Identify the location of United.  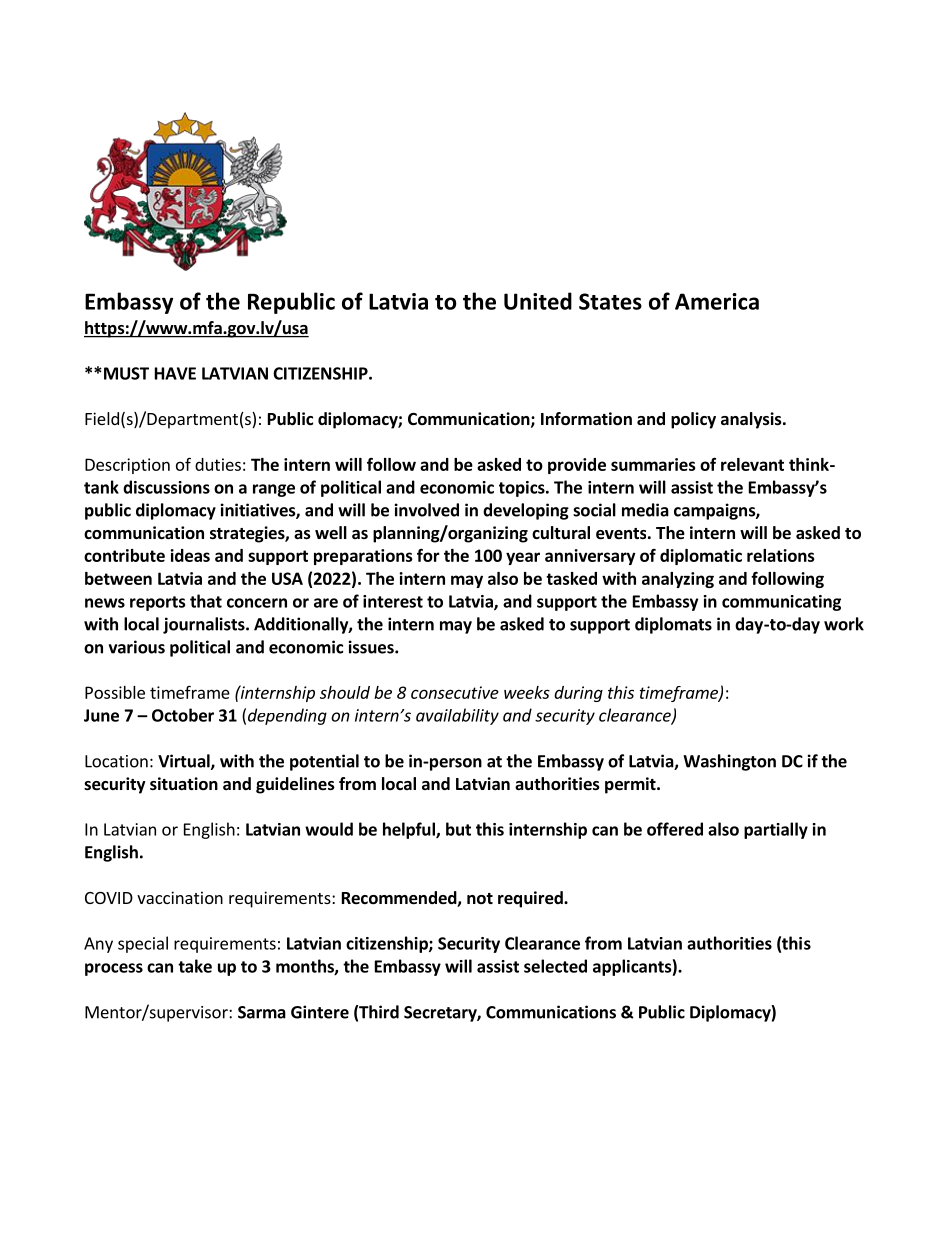
(538, 301).
